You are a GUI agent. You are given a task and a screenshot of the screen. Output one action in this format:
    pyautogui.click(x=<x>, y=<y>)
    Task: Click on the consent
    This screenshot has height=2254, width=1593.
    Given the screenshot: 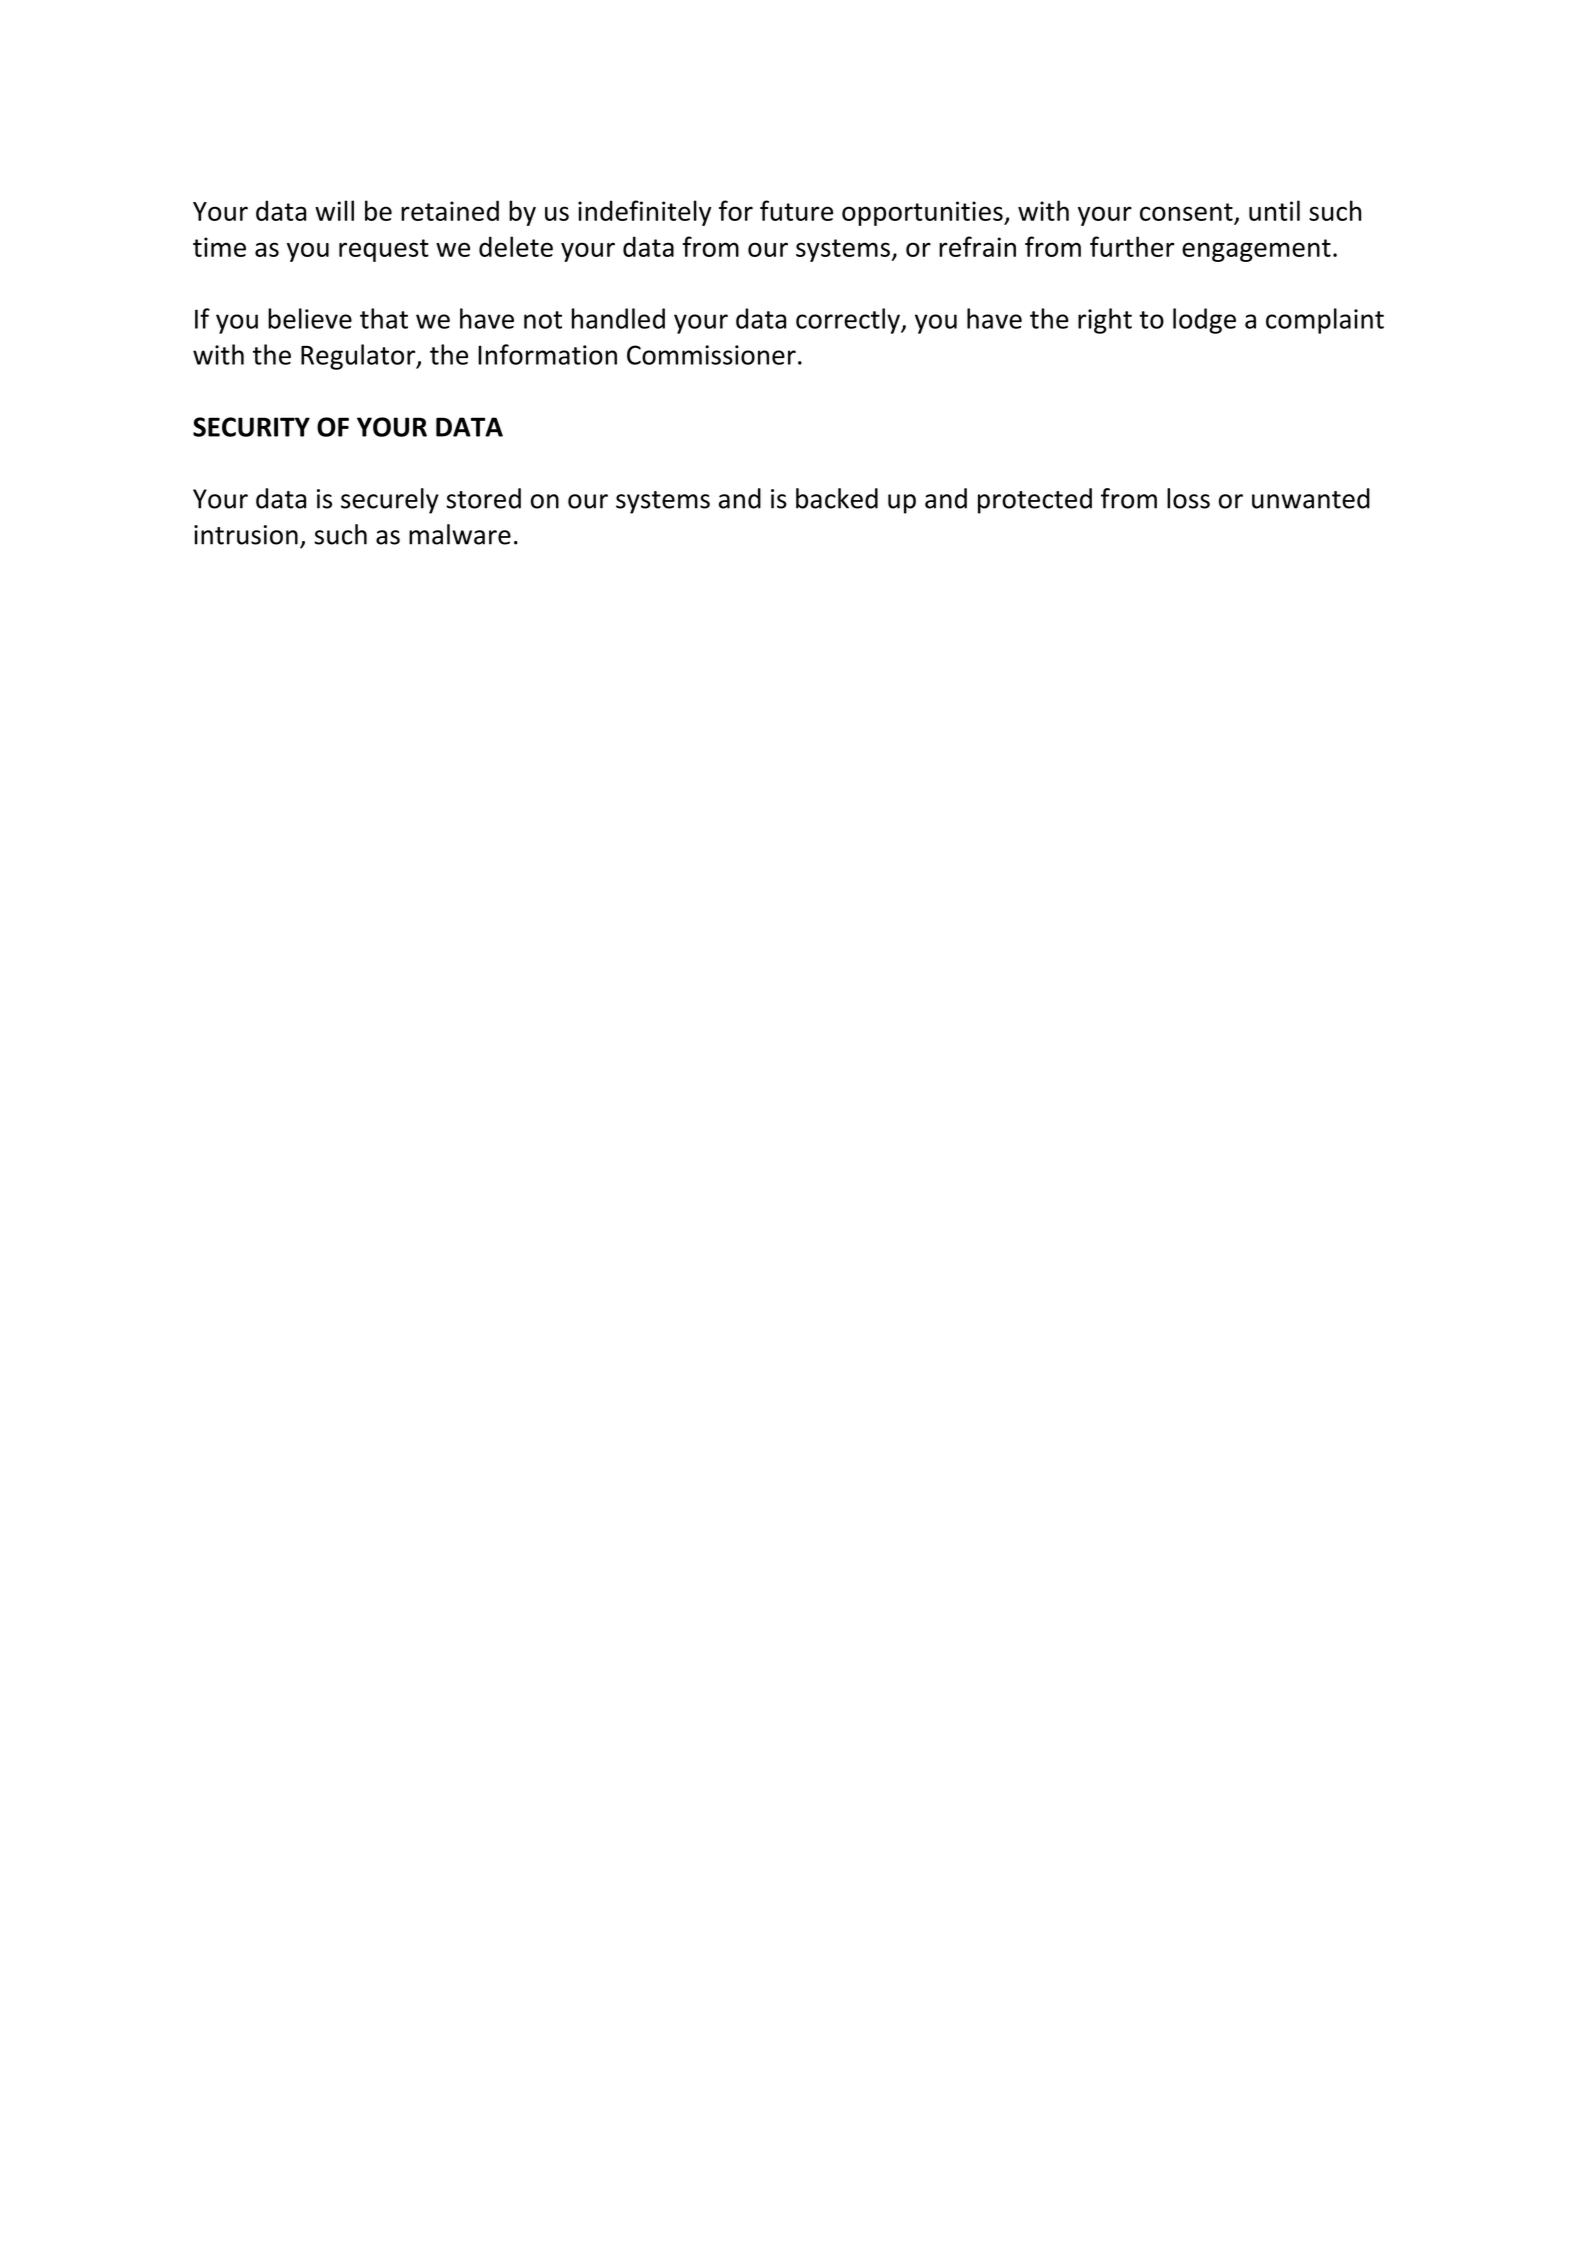 What is the action you would take?
    pyautogui.click(x=1186, y=212)
